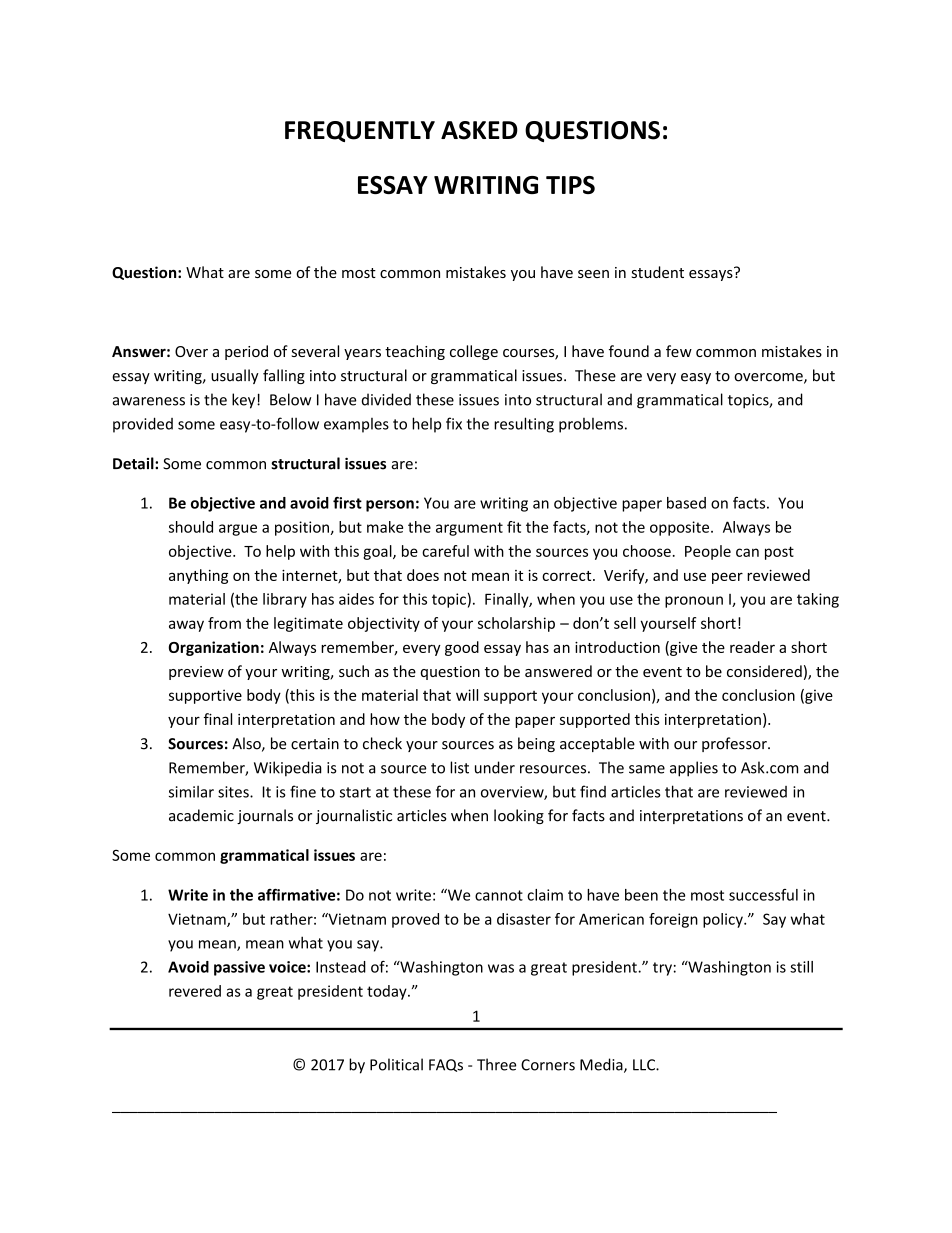 The height and width of the screenshot is (1233, 952). Describe the element at coordinates (224, 623) in the screenshot. I see `from` at that location.
